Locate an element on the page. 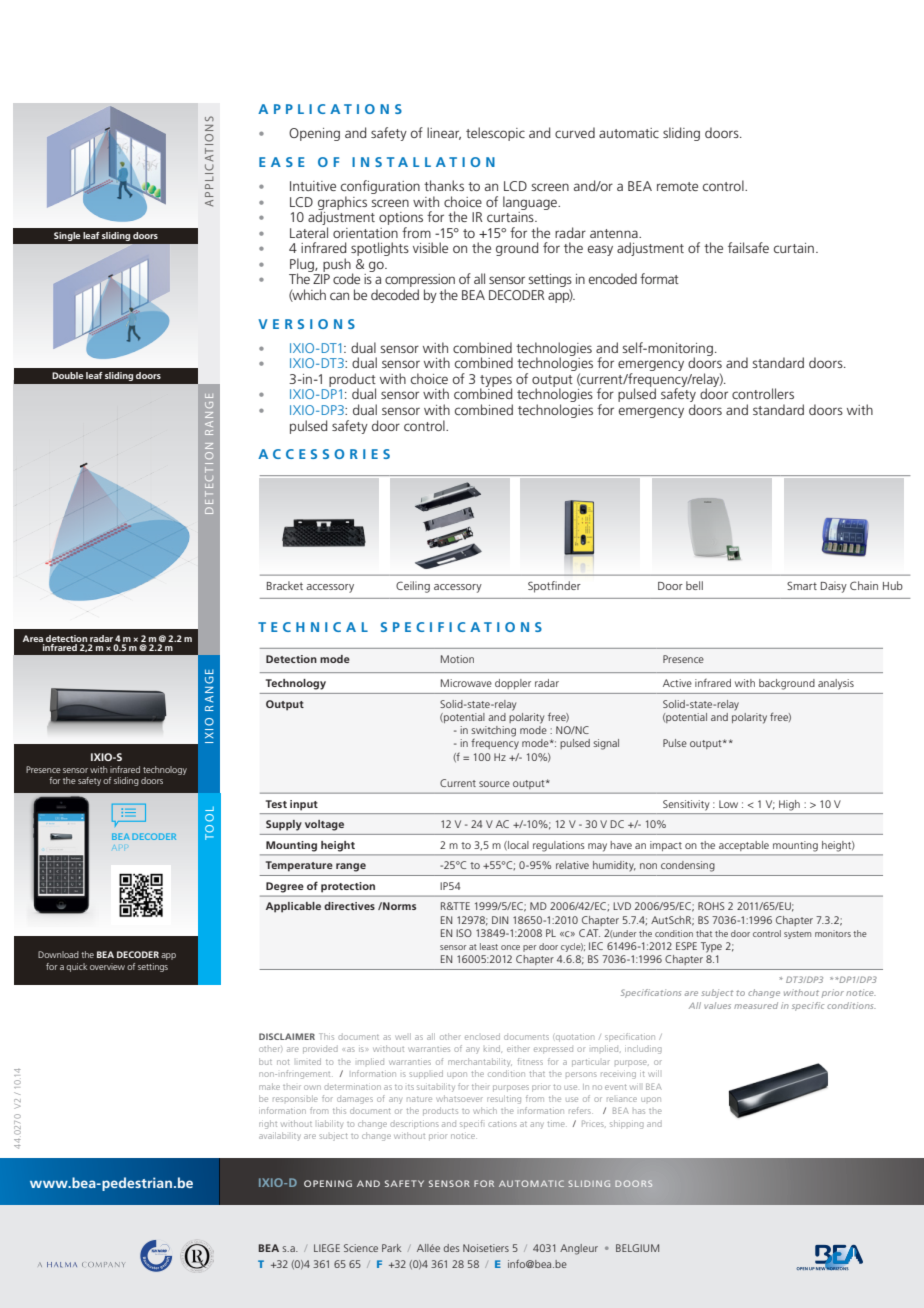  thanks is located at coordinates (444, 185).
